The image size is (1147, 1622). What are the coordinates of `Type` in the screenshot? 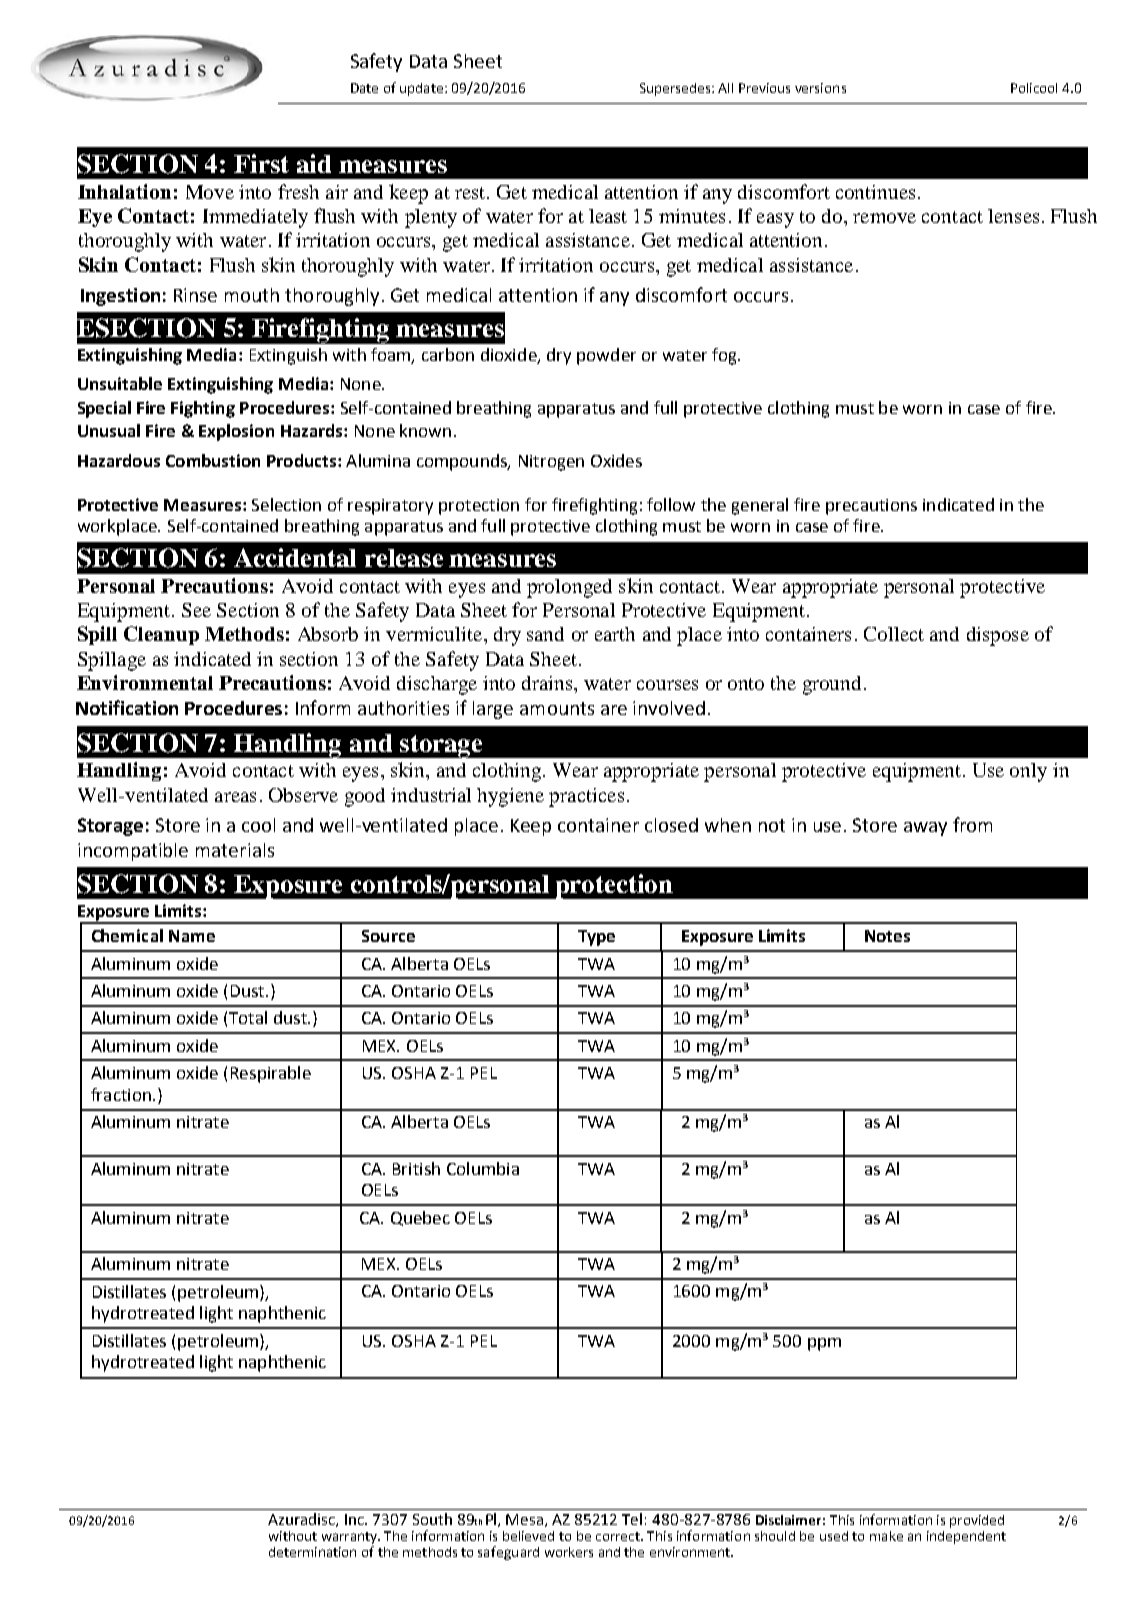 It's located at (596, 938).
